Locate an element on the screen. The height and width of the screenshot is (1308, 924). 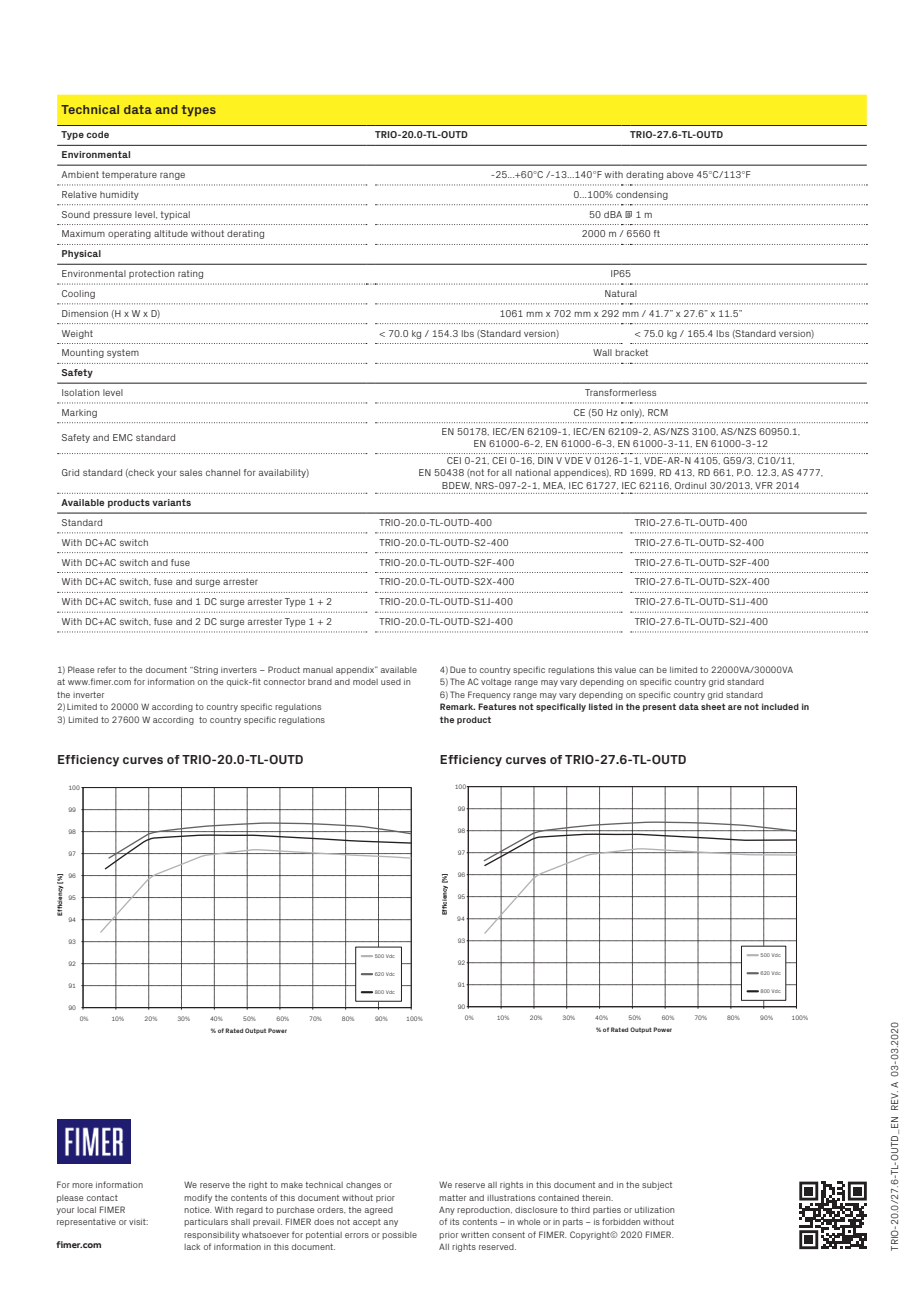
subject is located at coordinates (657, 1186).
